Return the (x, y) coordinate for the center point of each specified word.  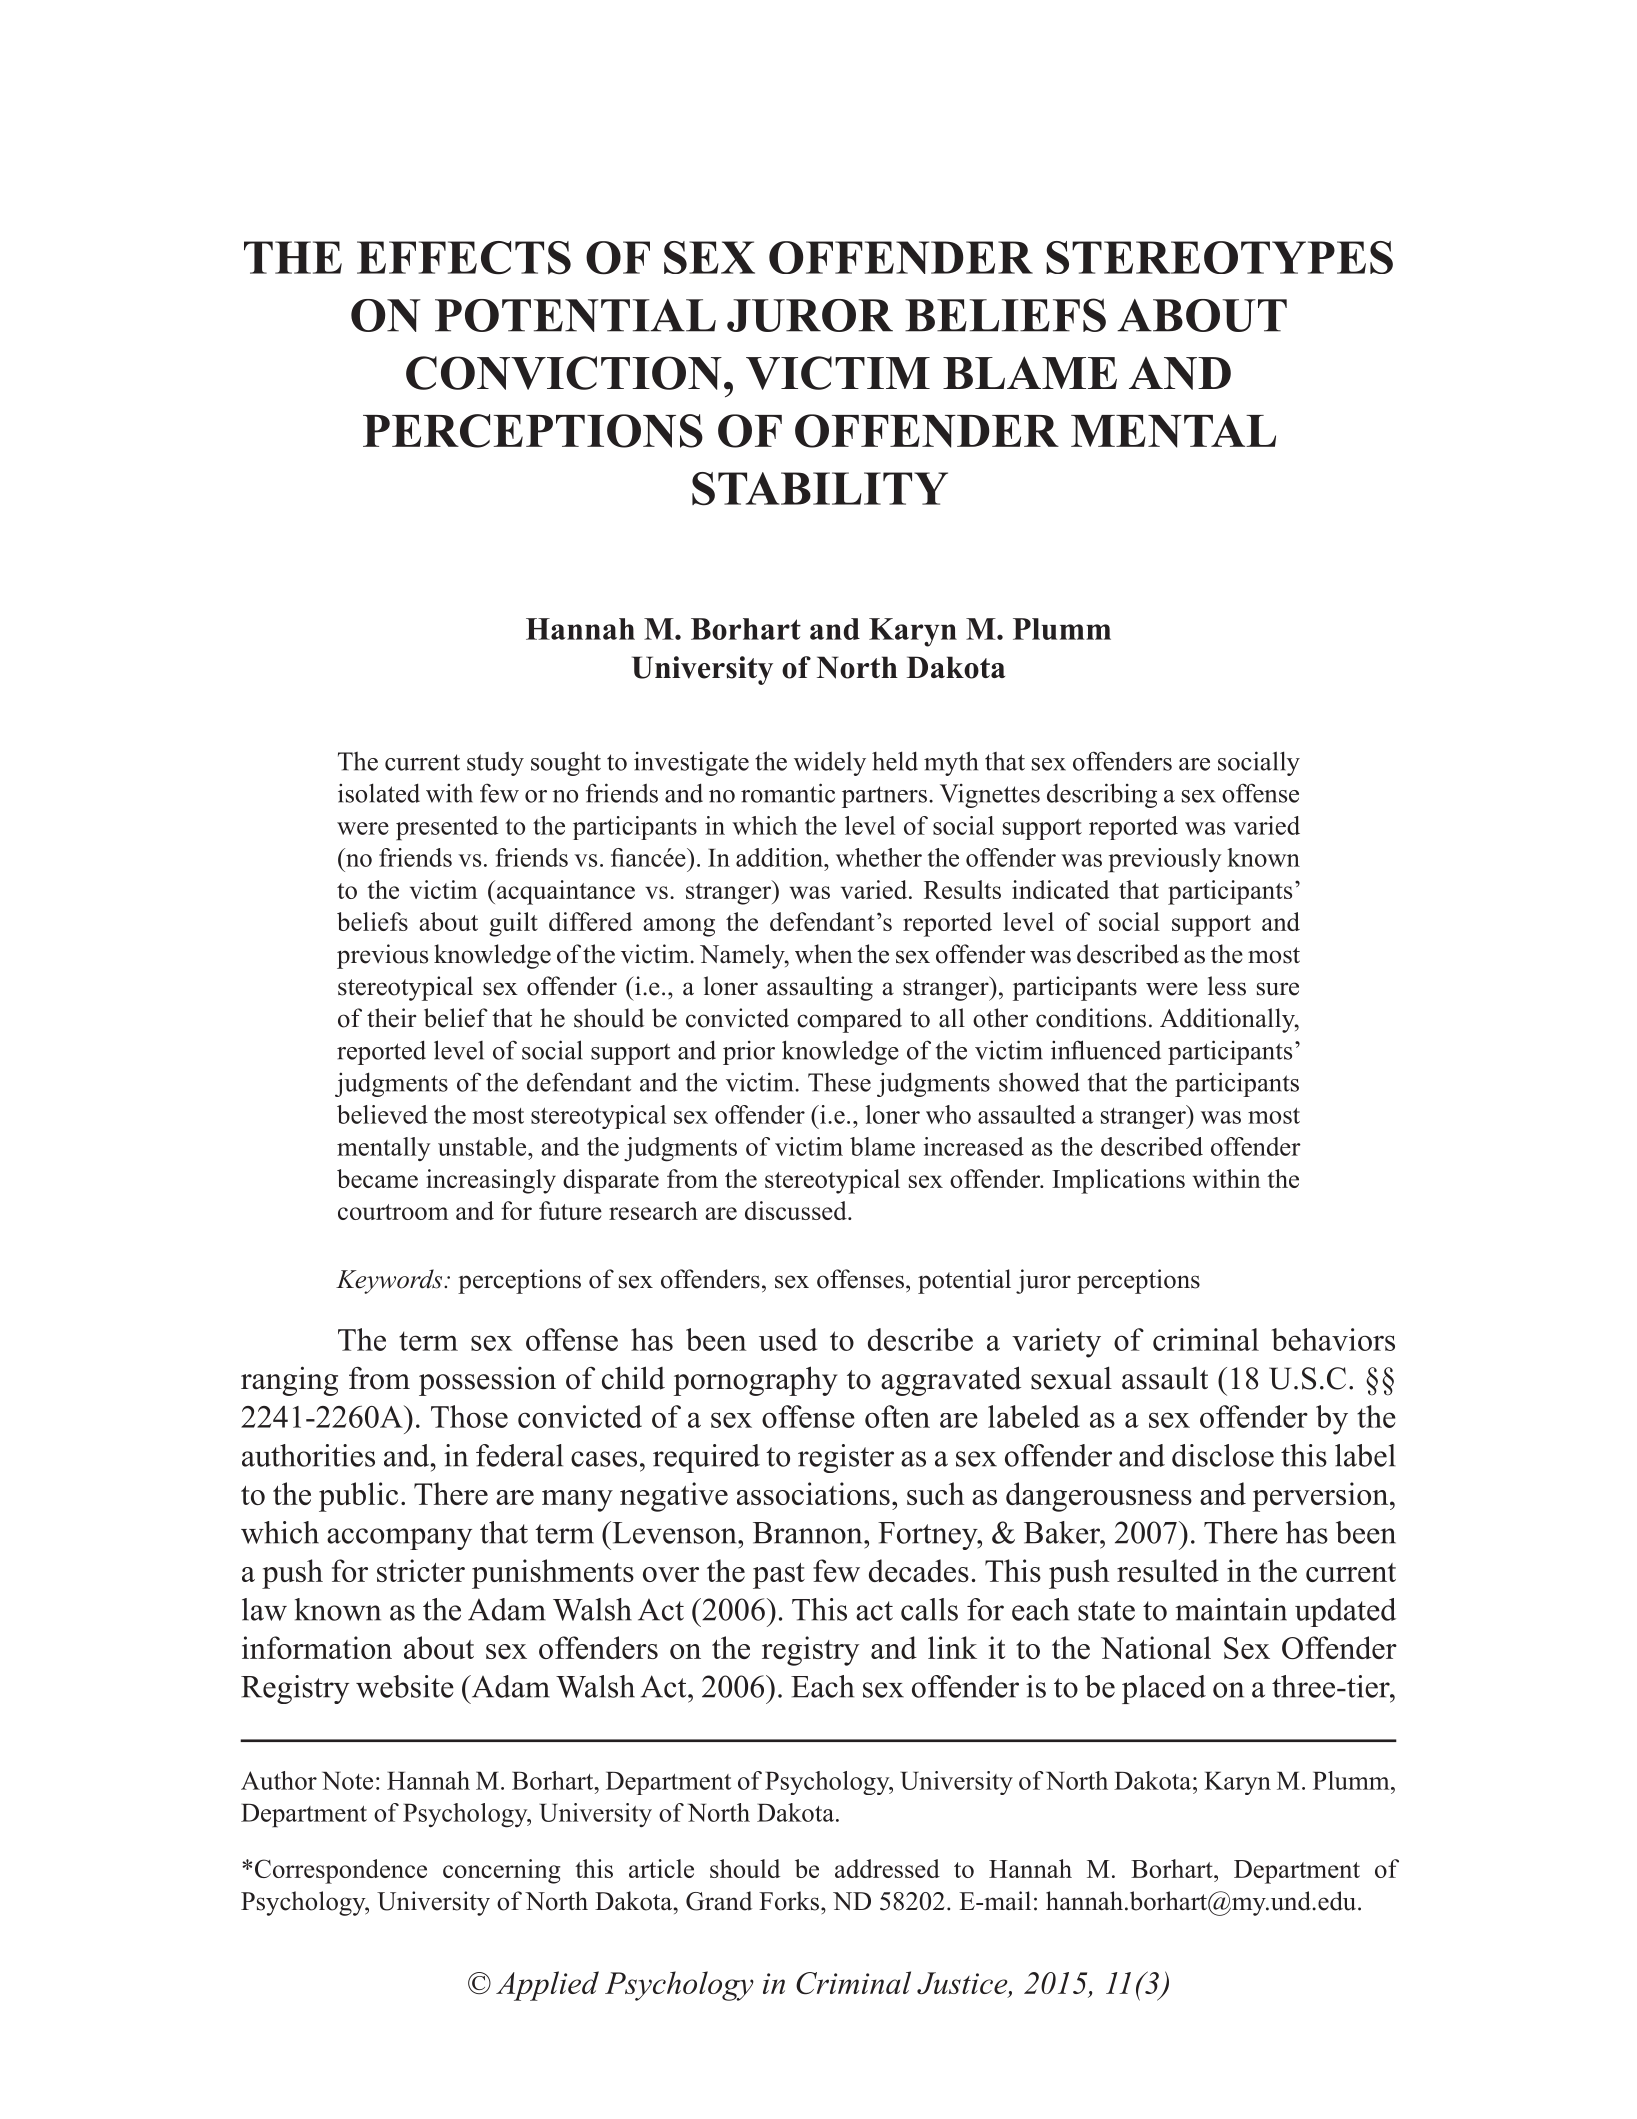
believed (382, 1114)
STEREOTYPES (1219, 257)
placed (1164, 1689)
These (839, 1082)
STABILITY (820, 489)
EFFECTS (464, 258)
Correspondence (341, 1871)
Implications (1118, 1181)
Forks (790, 1901)
